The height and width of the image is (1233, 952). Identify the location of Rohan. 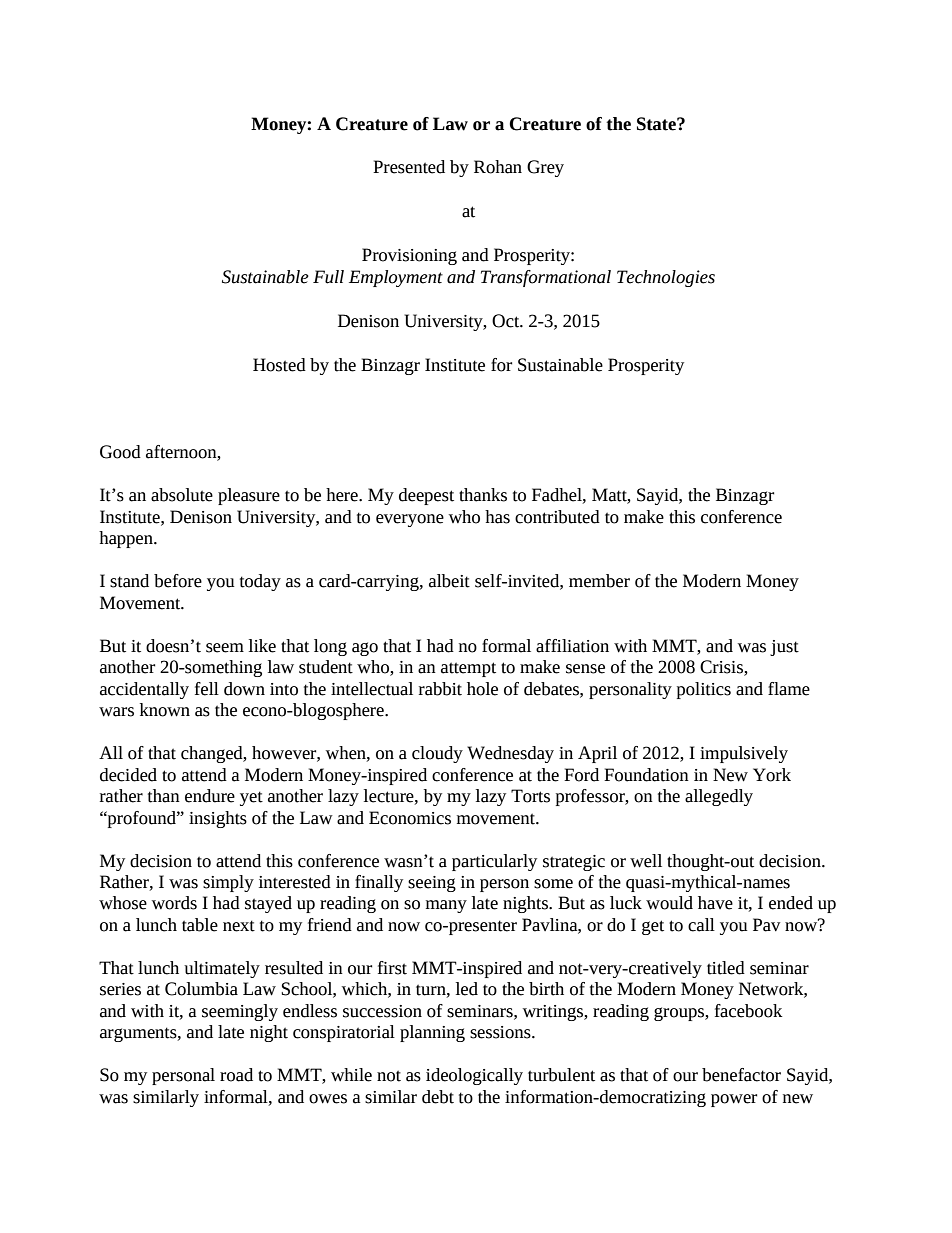
(498, 167).
